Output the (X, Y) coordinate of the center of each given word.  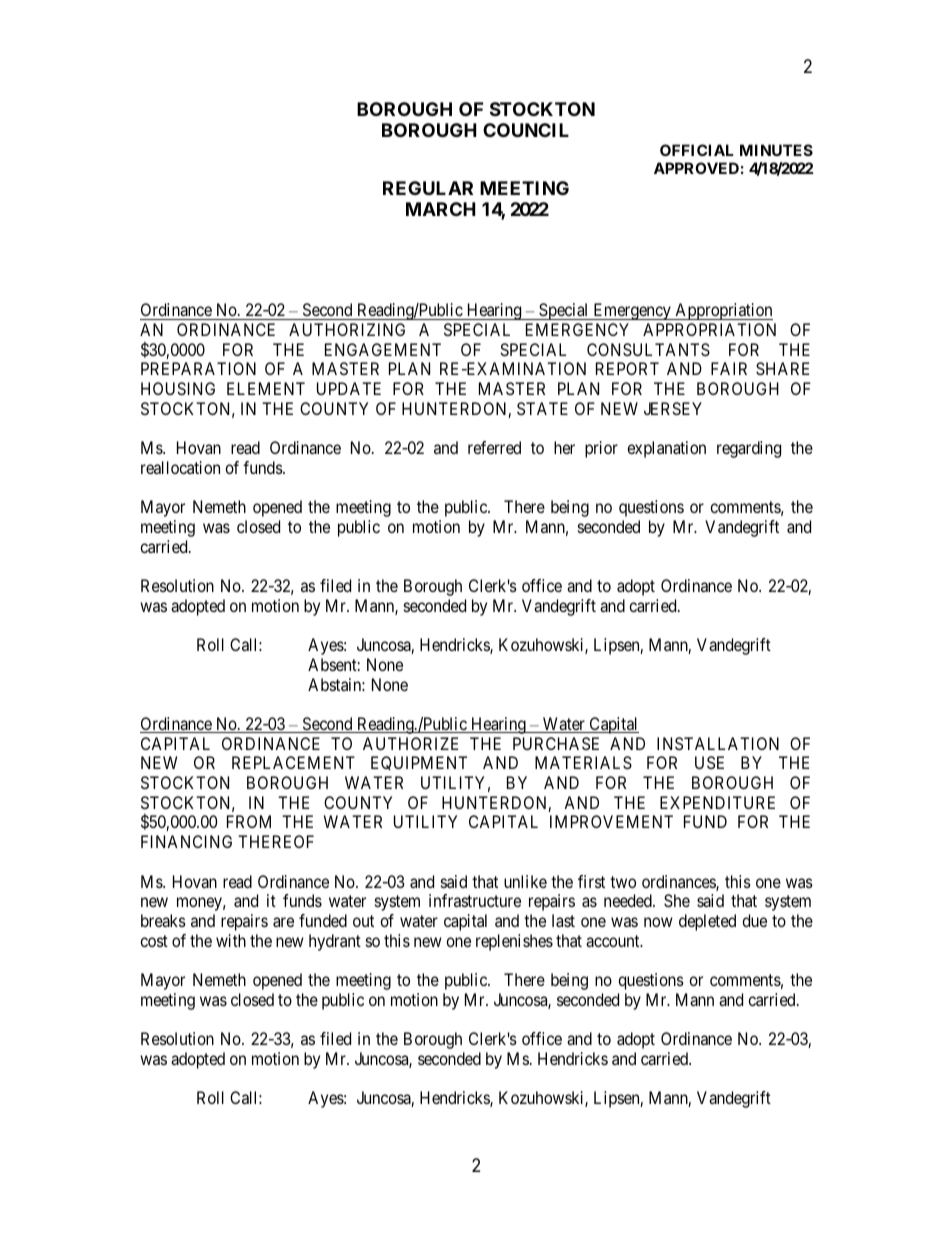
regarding (749, 449)
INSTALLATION (718, 743)
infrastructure (475, 900)
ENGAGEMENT (383, 349)
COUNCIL (526, 130)
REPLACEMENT (293, 762)
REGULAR (428, 188)
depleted (707, 922)
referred (494, 447)
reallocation (180, 467)
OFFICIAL (697, 150)
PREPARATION (198, 368)
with (231, 940)
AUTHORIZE (410, 743)
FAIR (729, 368)
